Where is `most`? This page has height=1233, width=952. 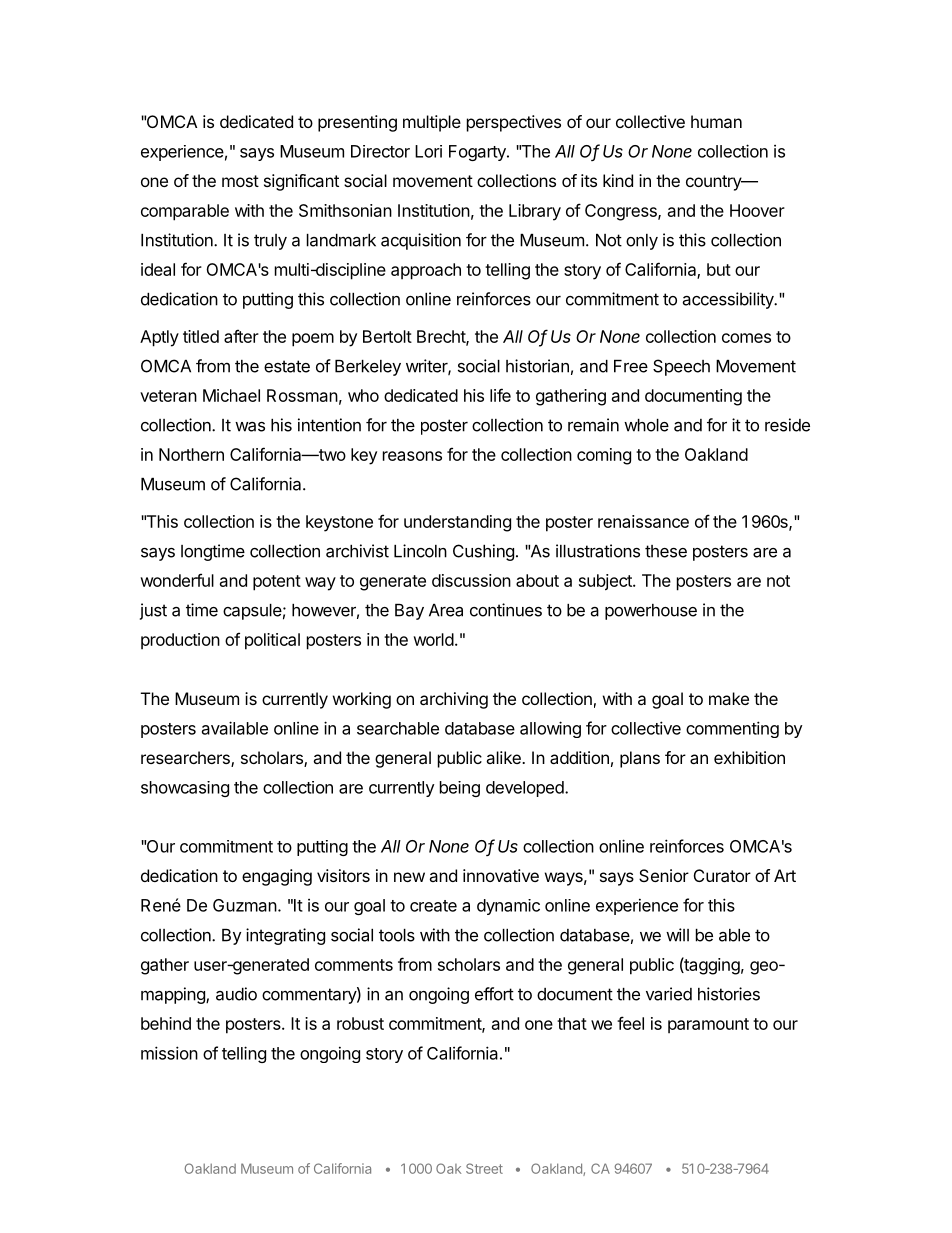 most is located at coordinates (240, 181).
